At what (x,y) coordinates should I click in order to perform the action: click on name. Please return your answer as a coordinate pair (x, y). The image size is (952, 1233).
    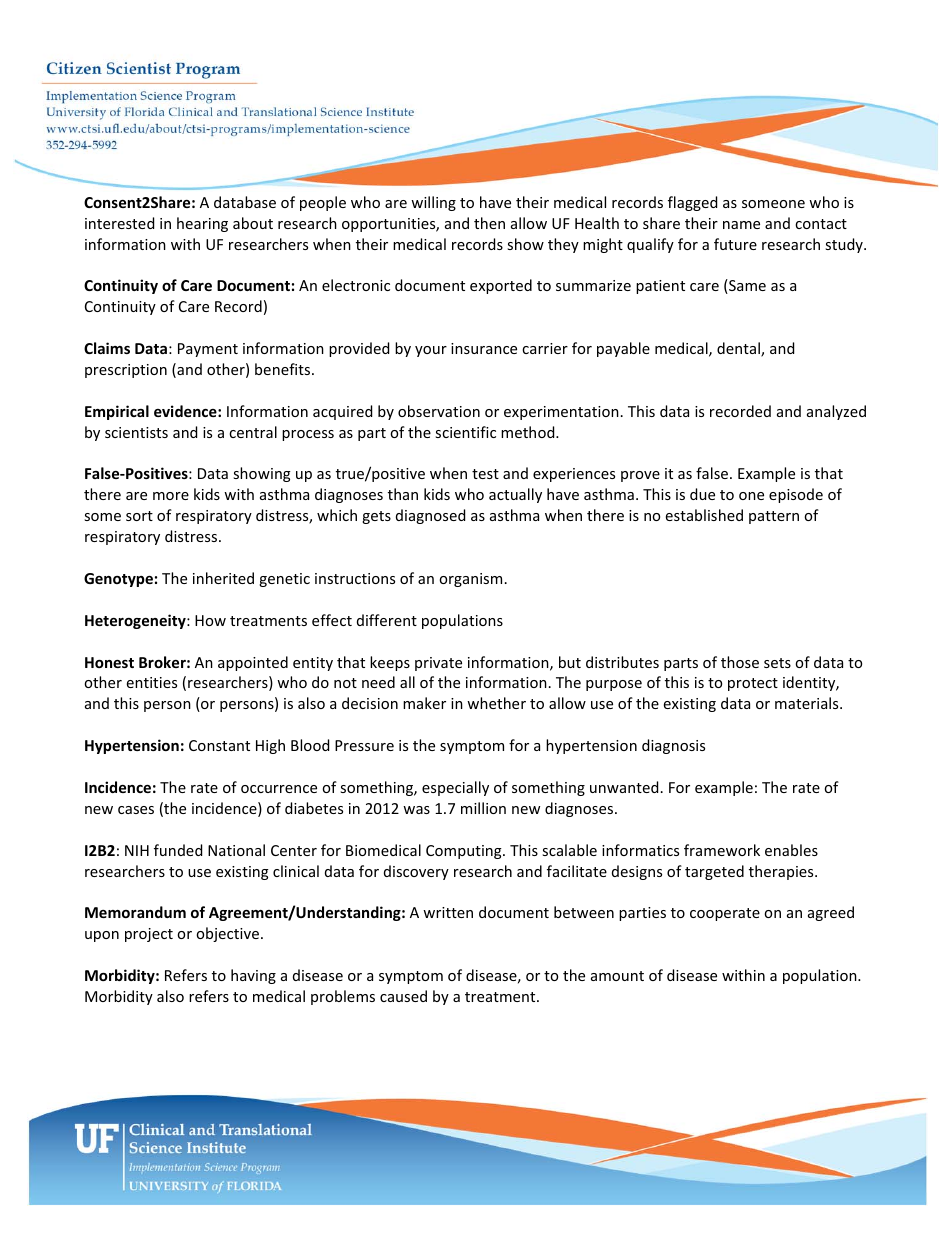
    Looking at the image, I should click on (741, 225).
